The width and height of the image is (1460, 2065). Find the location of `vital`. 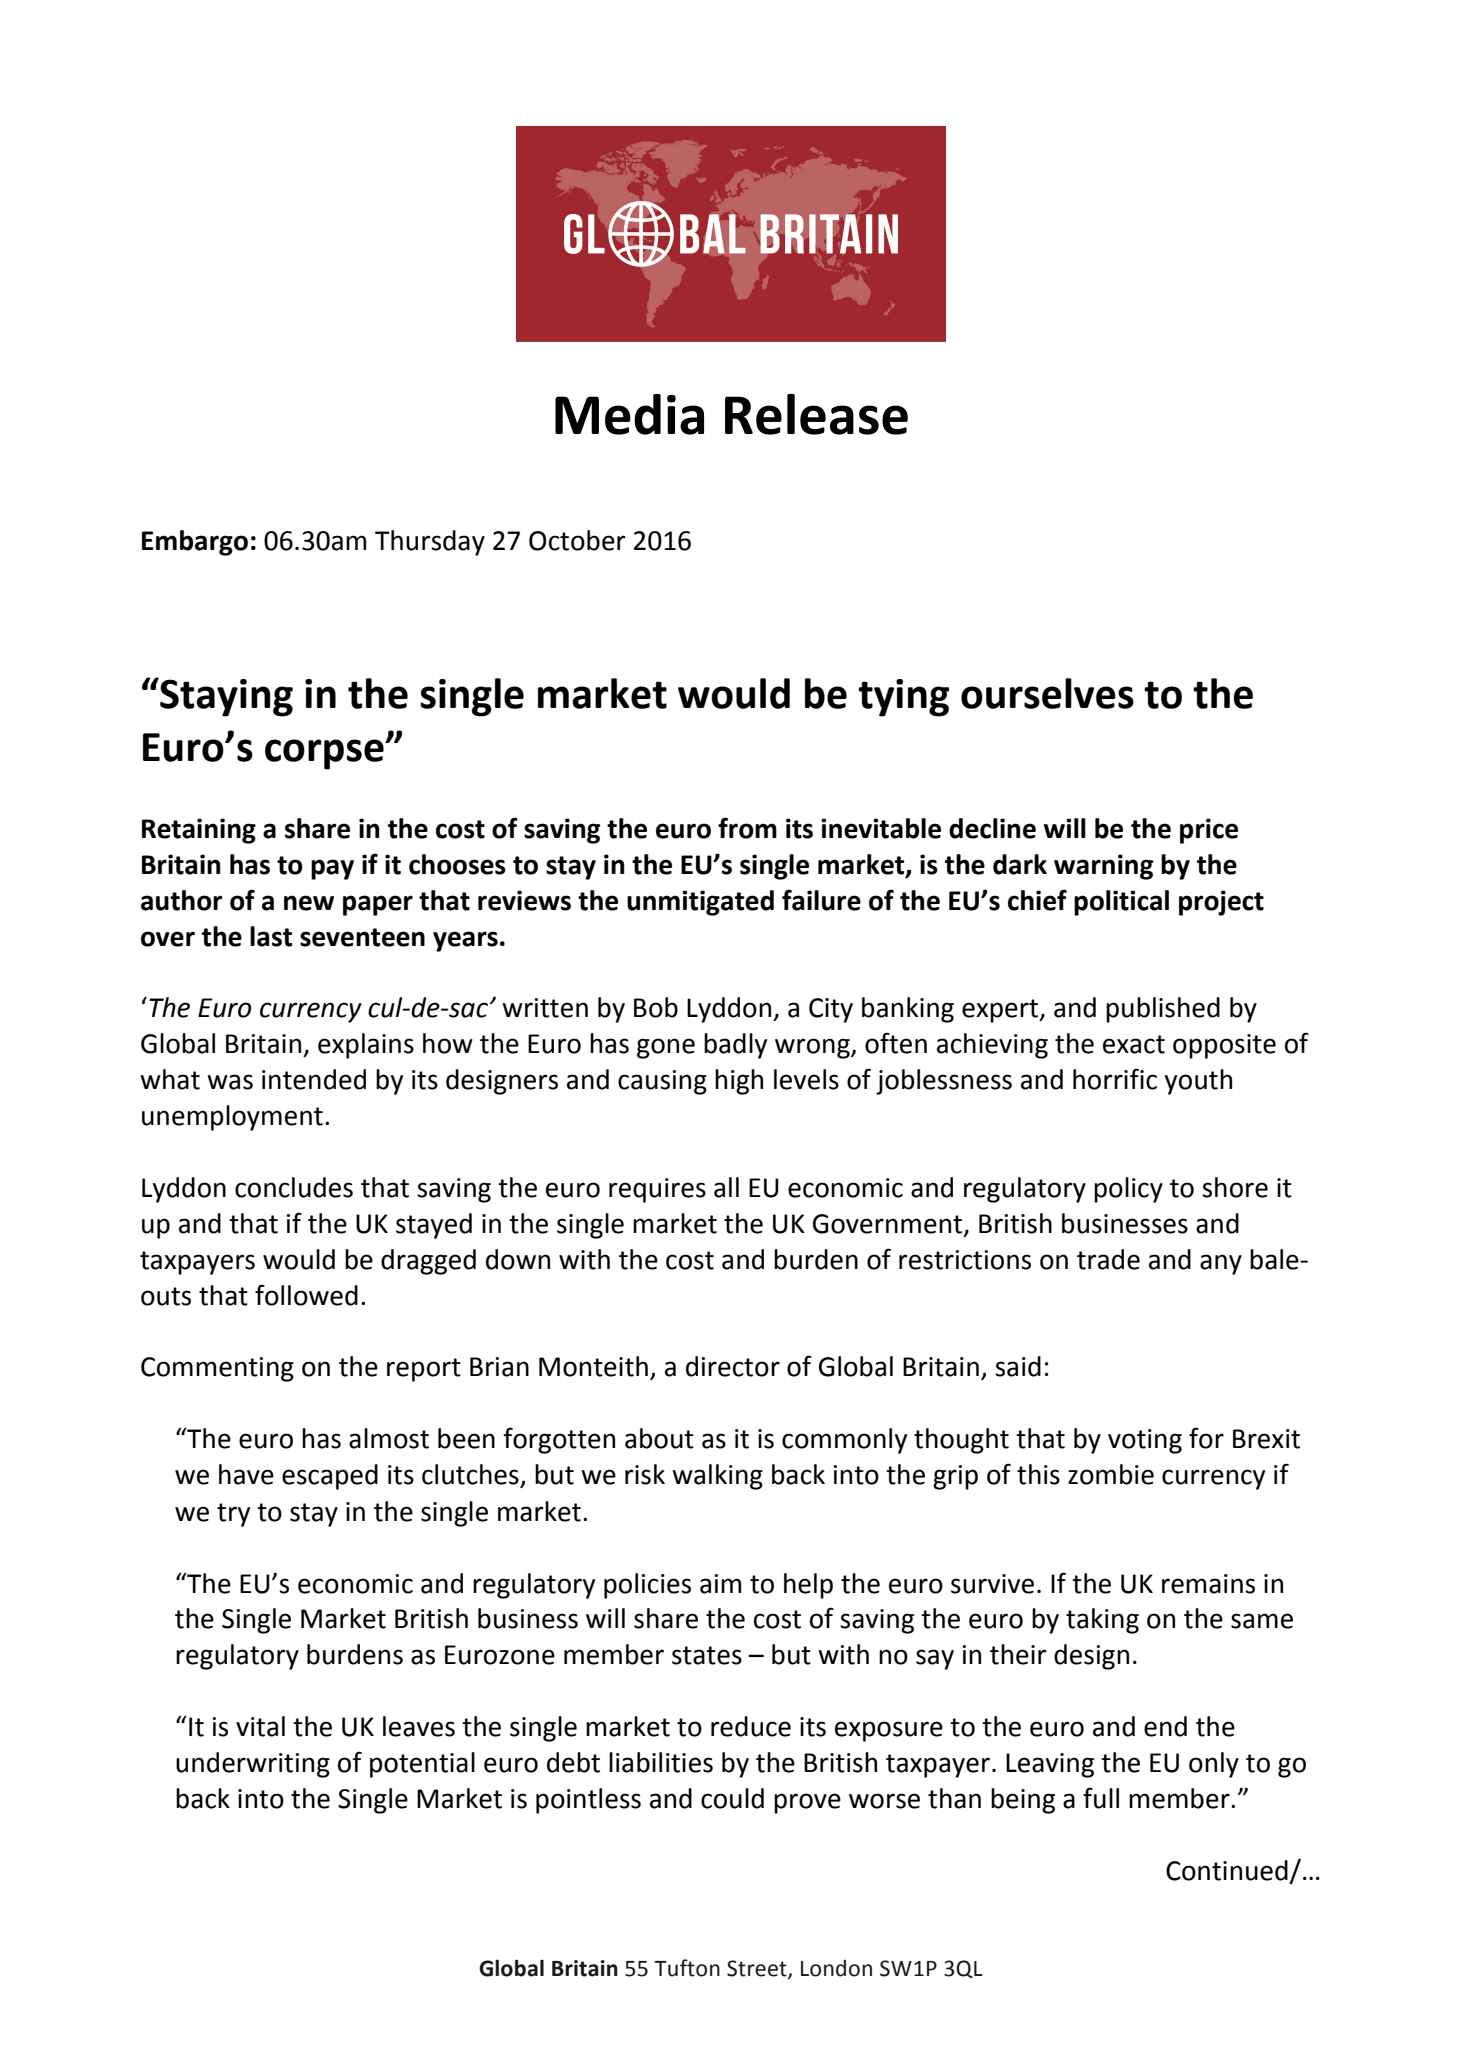

vital is located at coordinates (260, 1726).
